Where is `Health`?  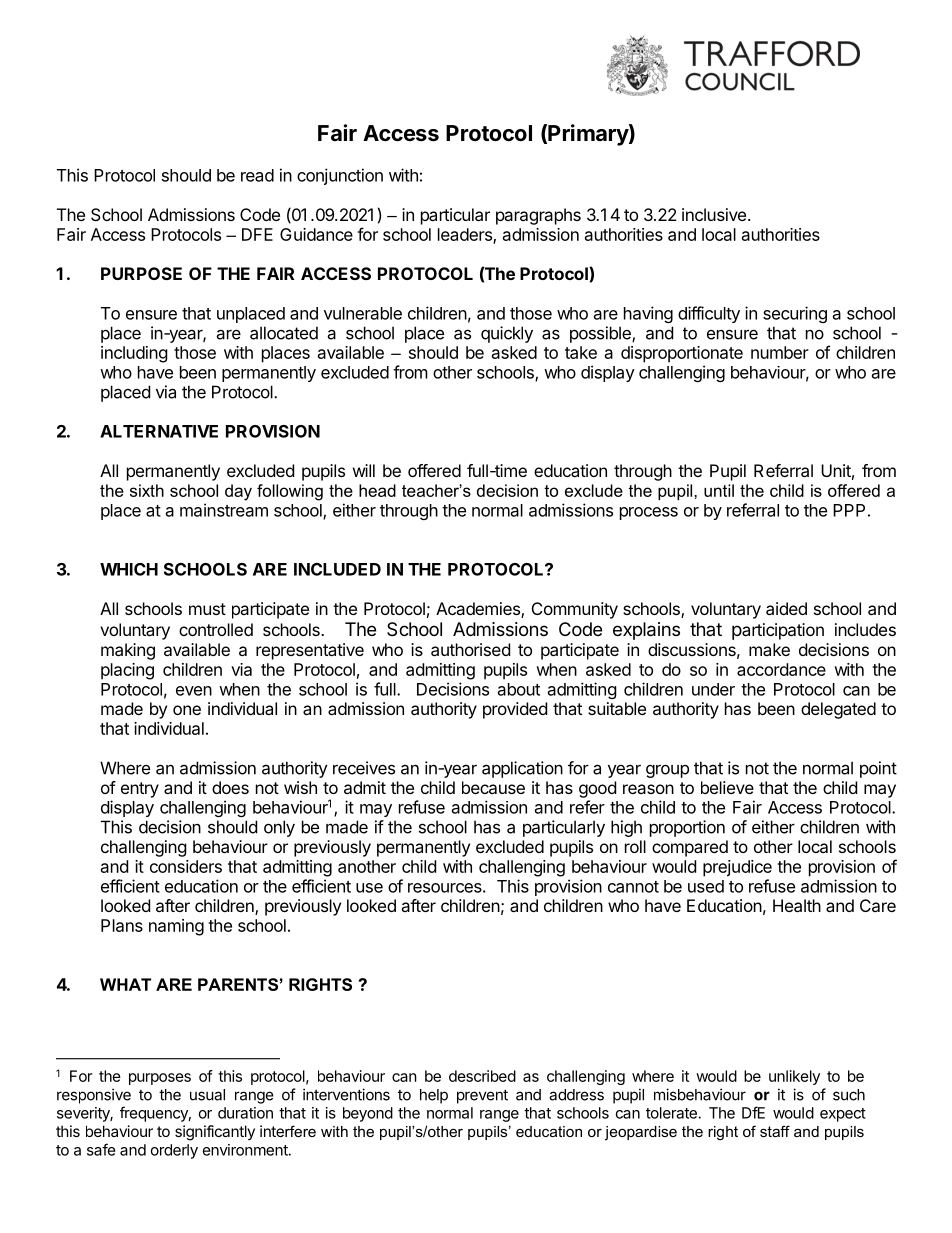
Health is located at coordinates (797, 905).
